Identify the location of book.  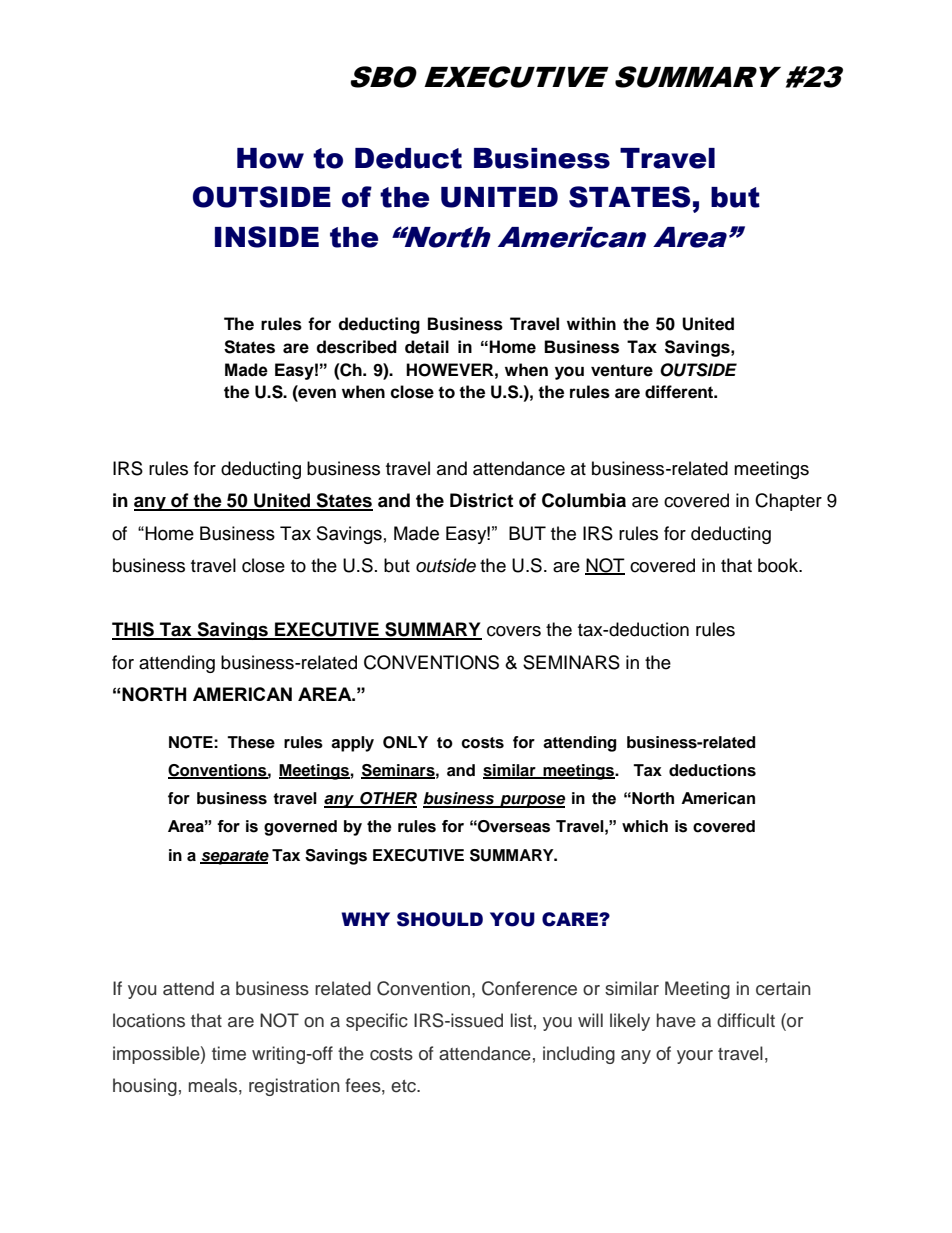
(779, 565).
